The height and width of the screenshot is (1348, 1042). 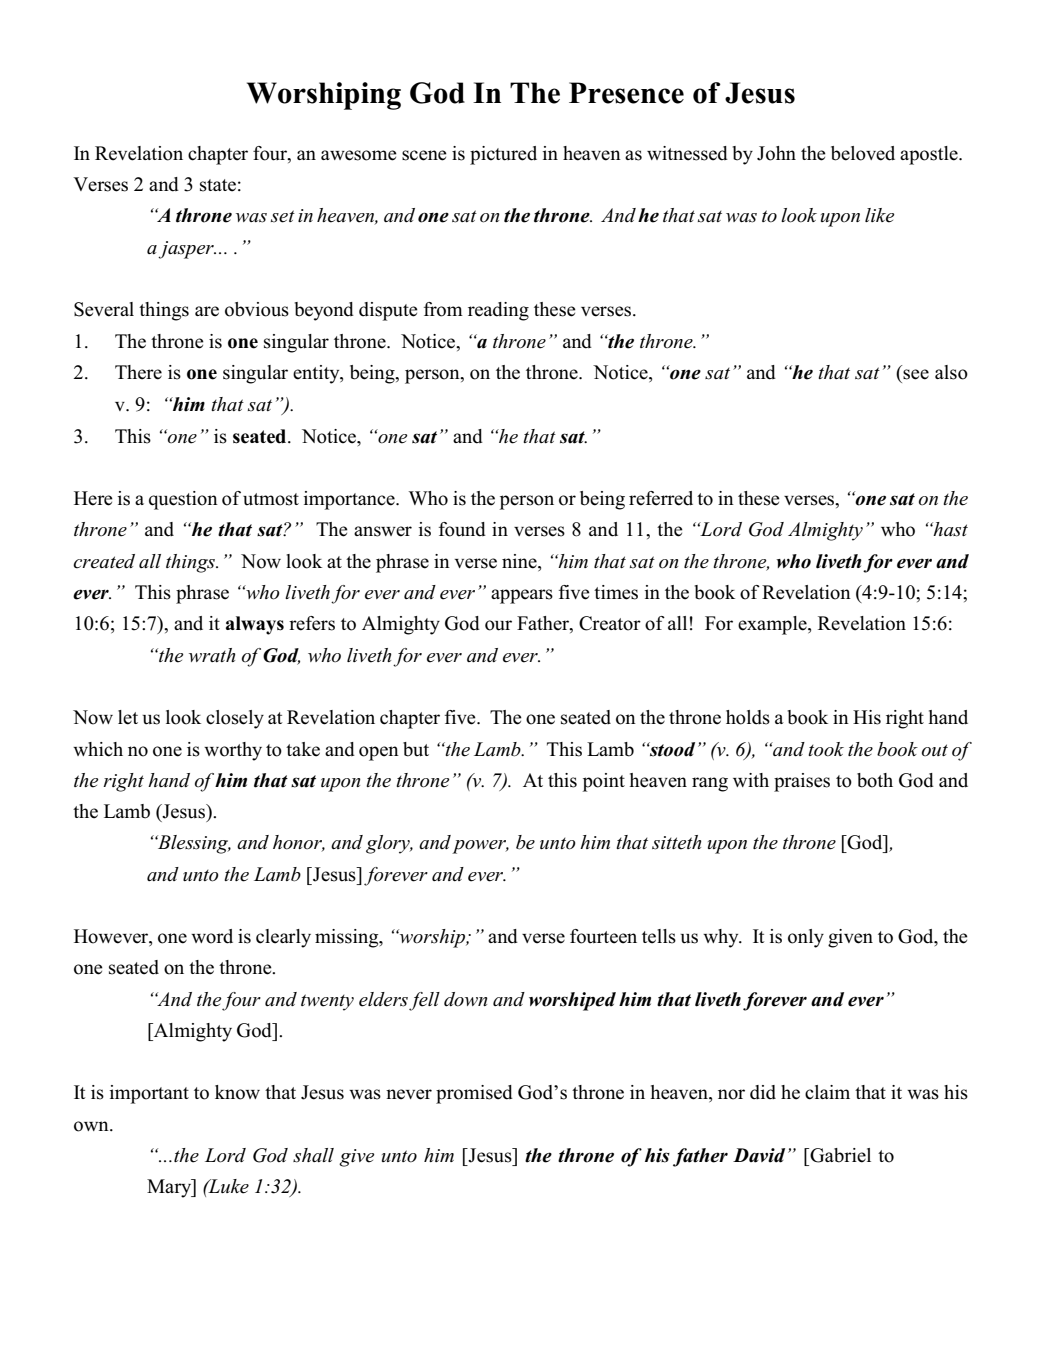 I want to click on promised, so click(x=474, y=1094).
